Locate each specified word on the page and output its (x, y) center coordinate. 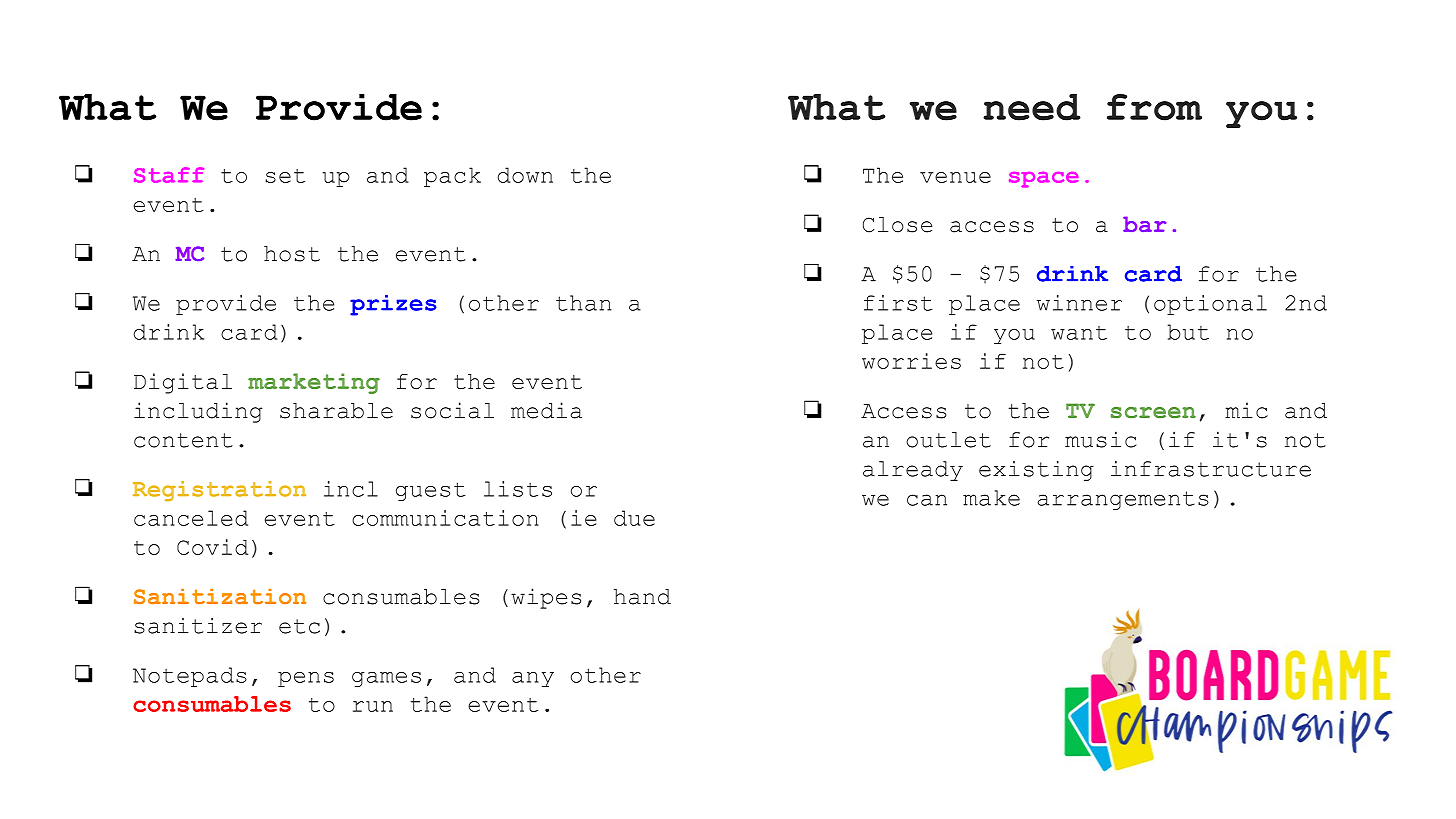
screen (1153, 413)
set (285, 176)
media (546, 410)
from (1154, 107)
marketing (314, 383)
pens (306, 679)
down (525, 175)
